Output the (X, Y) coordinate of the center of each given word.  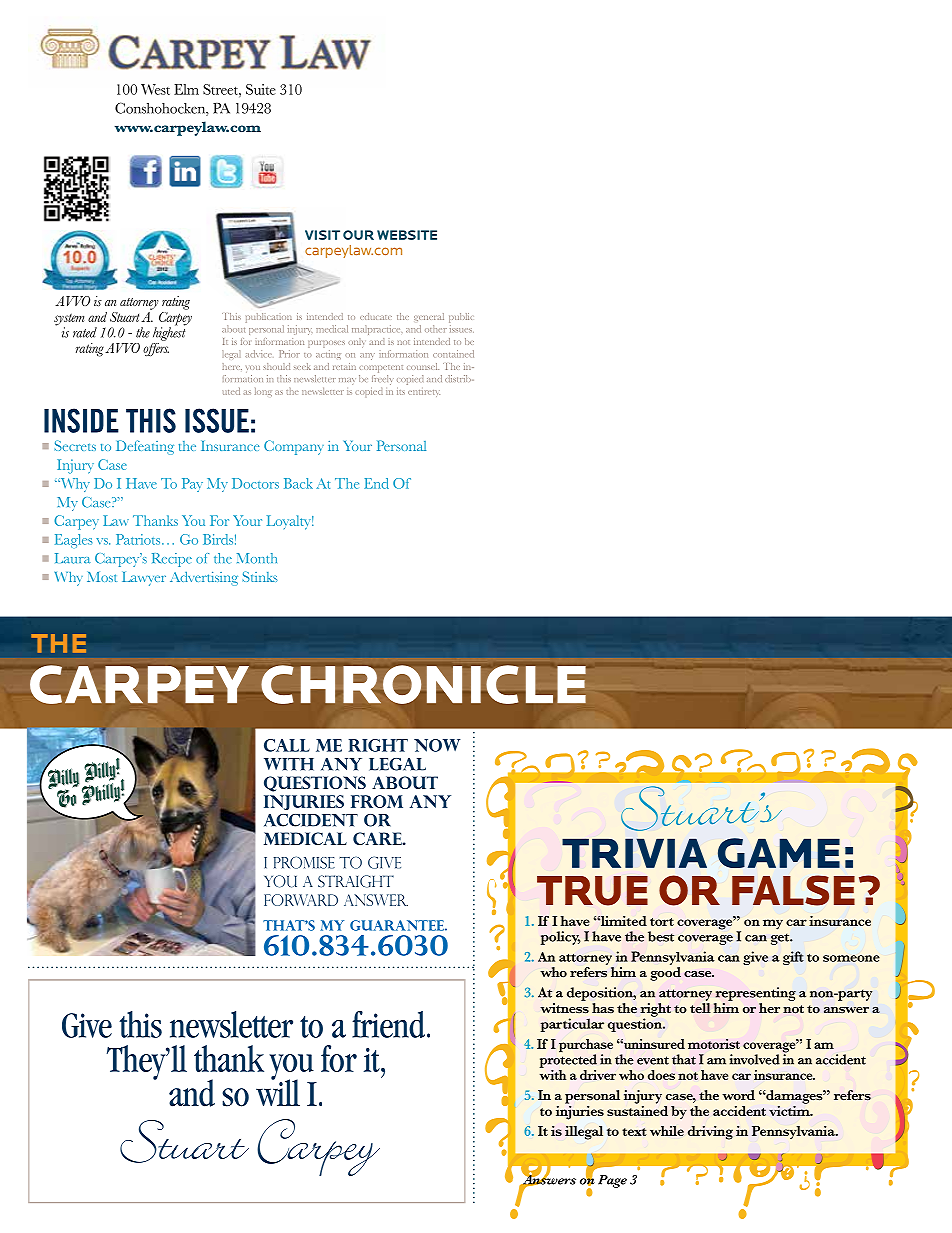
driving (710, 1133)
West (155, 89)
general (429, 317)
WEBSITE (407, 235)
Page (612, 1181)
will (278, 1091)
